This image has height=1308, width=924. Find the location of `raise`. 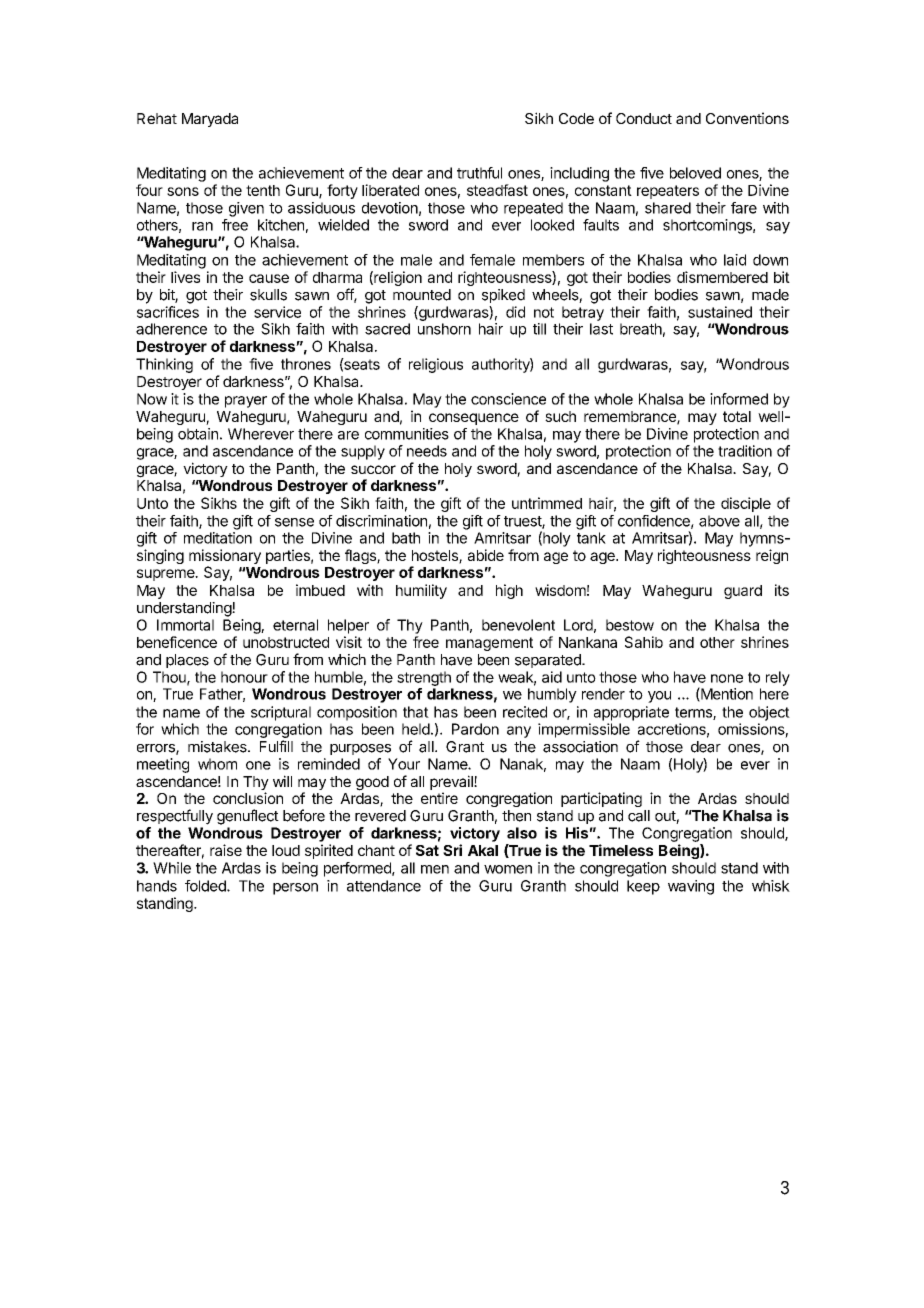

raise is located at coordinates (226, 850).
